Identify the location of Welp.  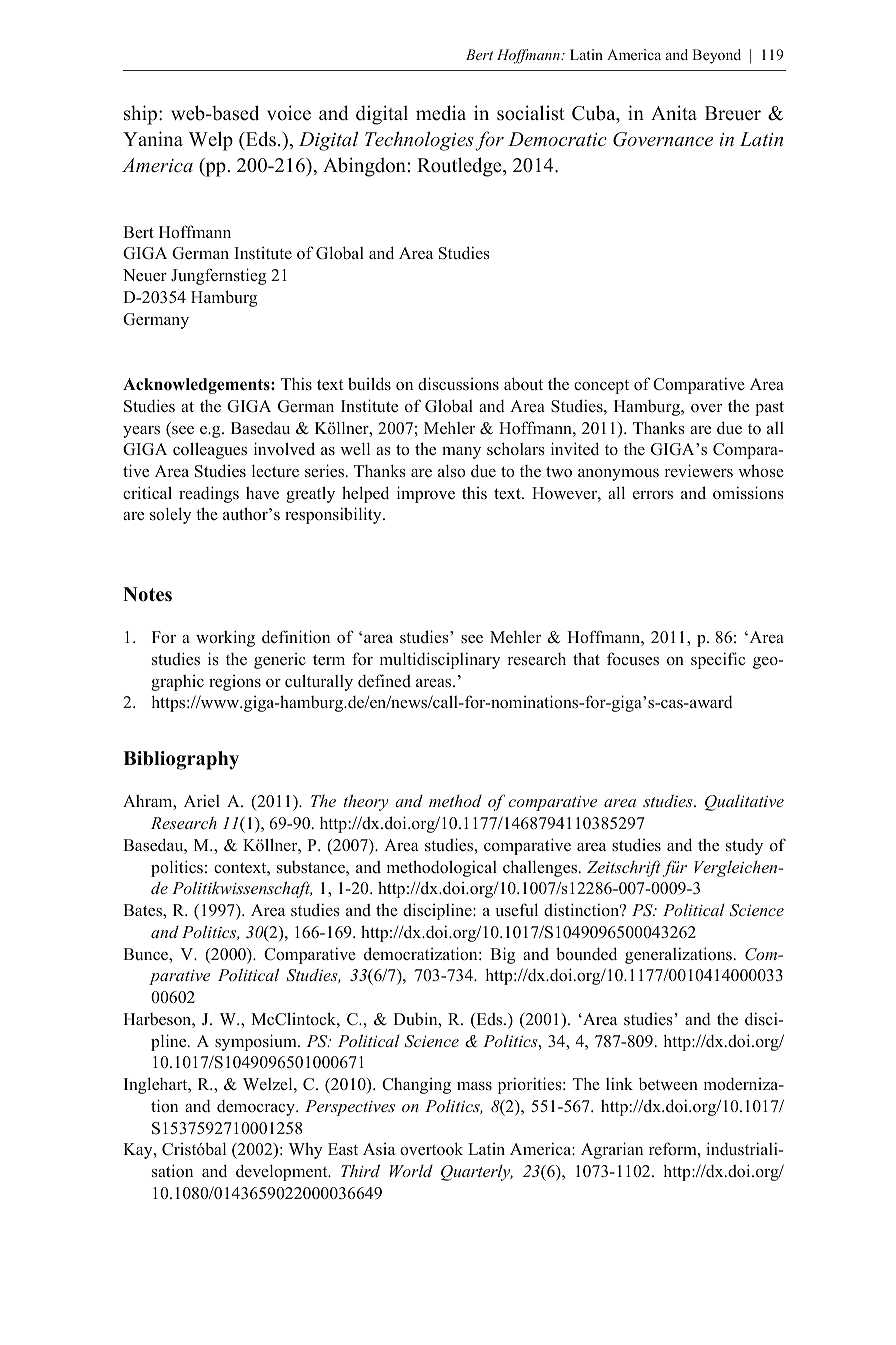
(211, 141).
